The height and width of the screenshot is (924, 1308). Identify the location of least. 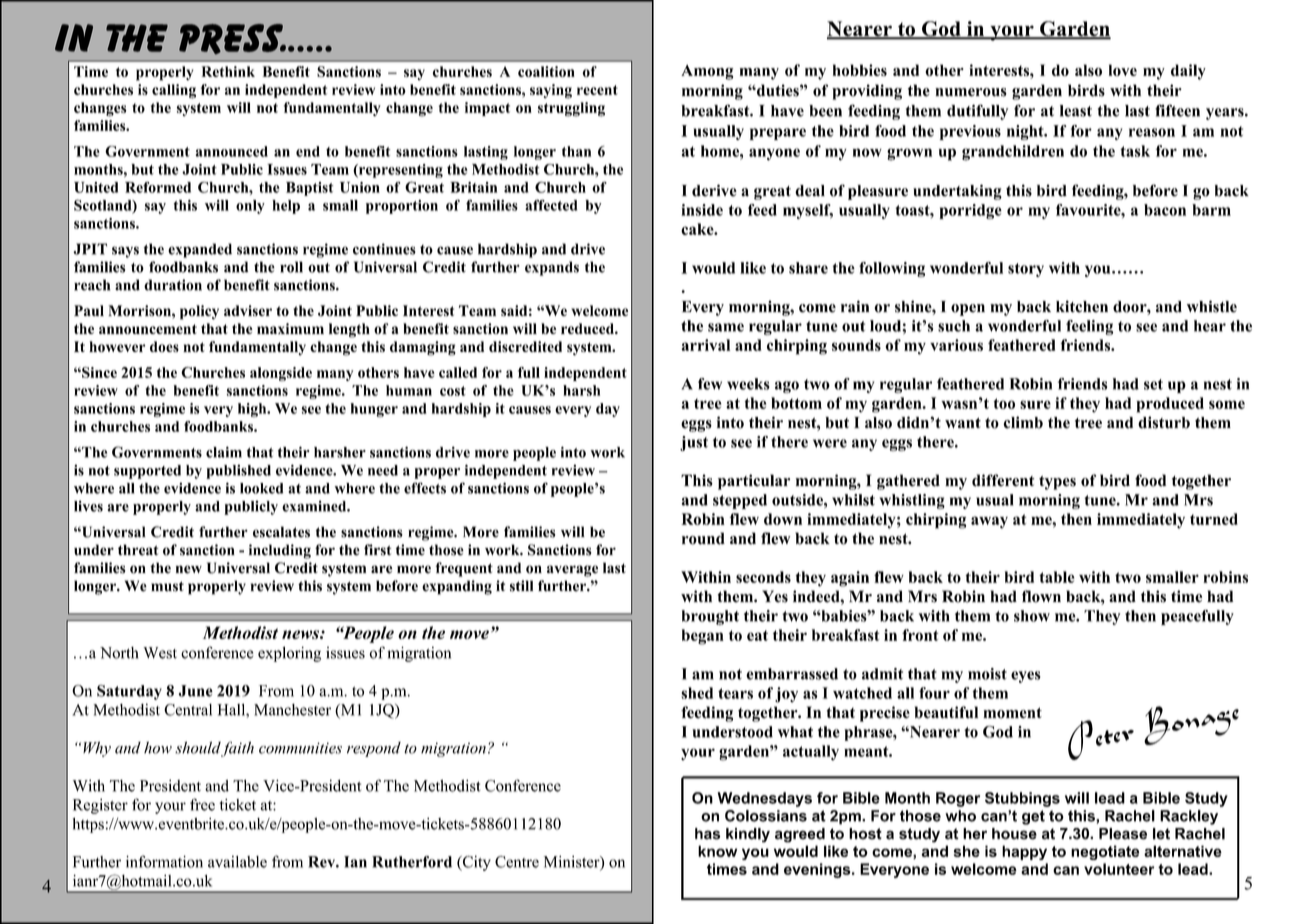
(1076, 111).
